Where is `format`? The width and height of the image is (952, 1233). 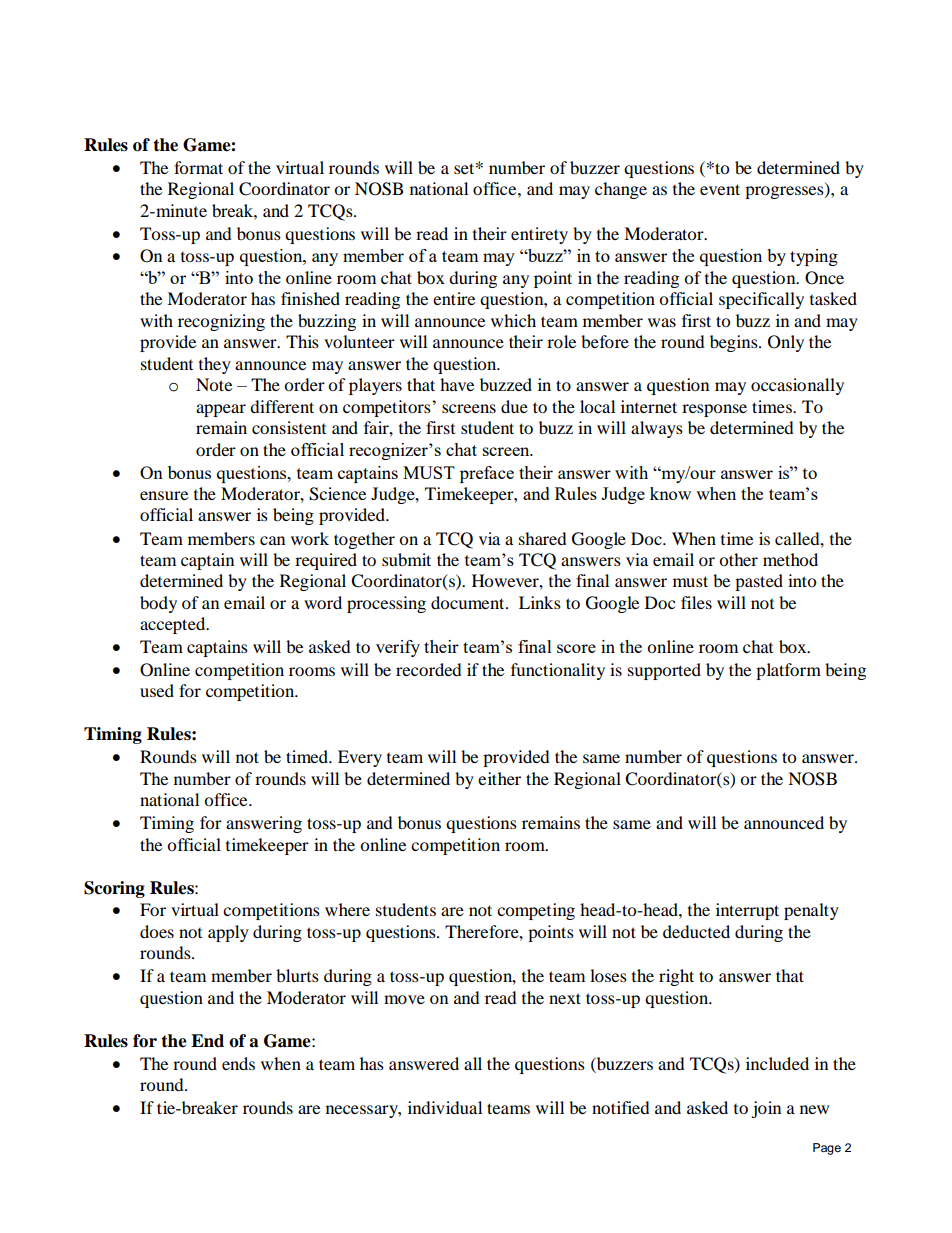
format is located at coordinates (198, 167).
